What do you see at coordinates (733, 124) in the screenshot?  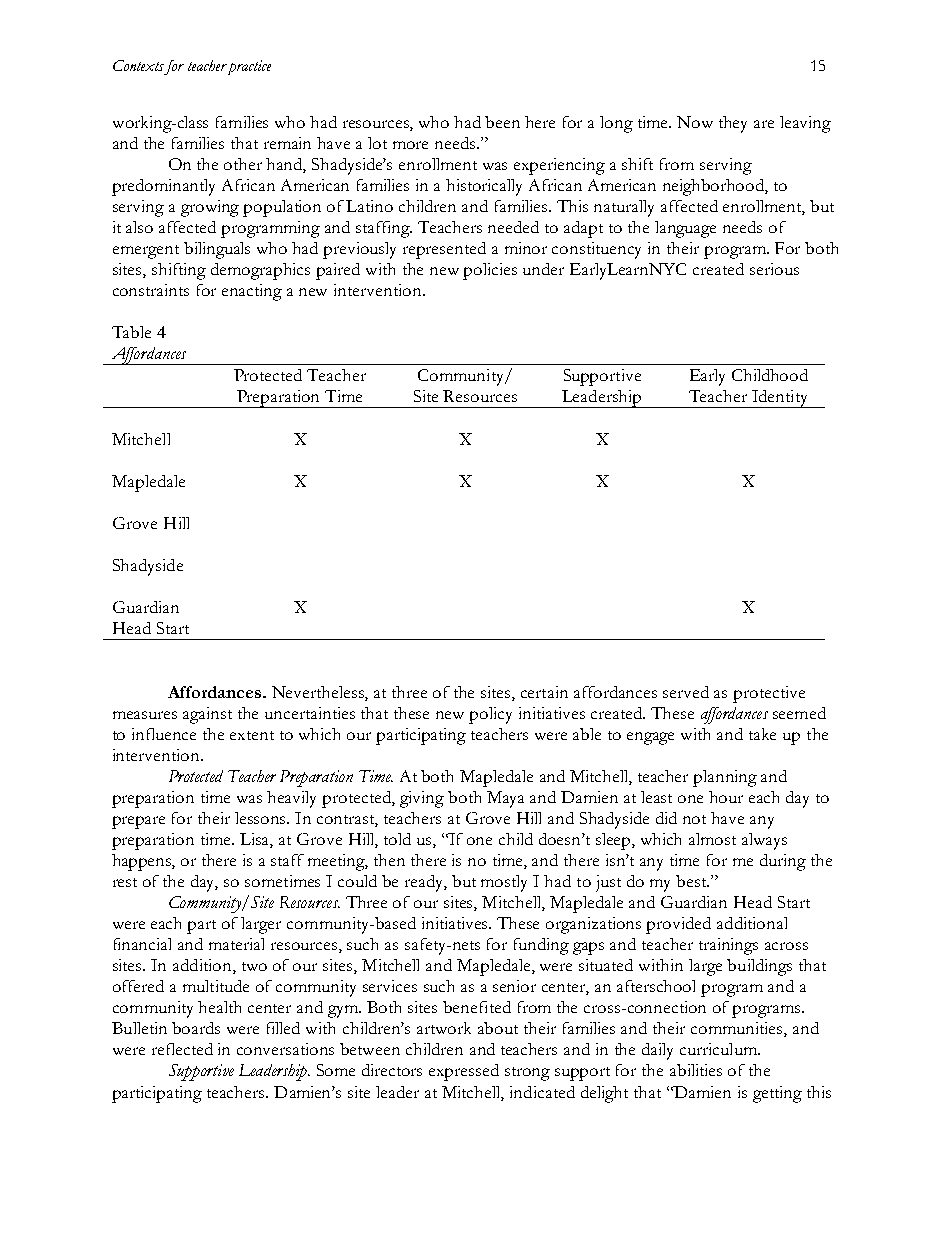 I see `they` at bounding box center [733, 124].
